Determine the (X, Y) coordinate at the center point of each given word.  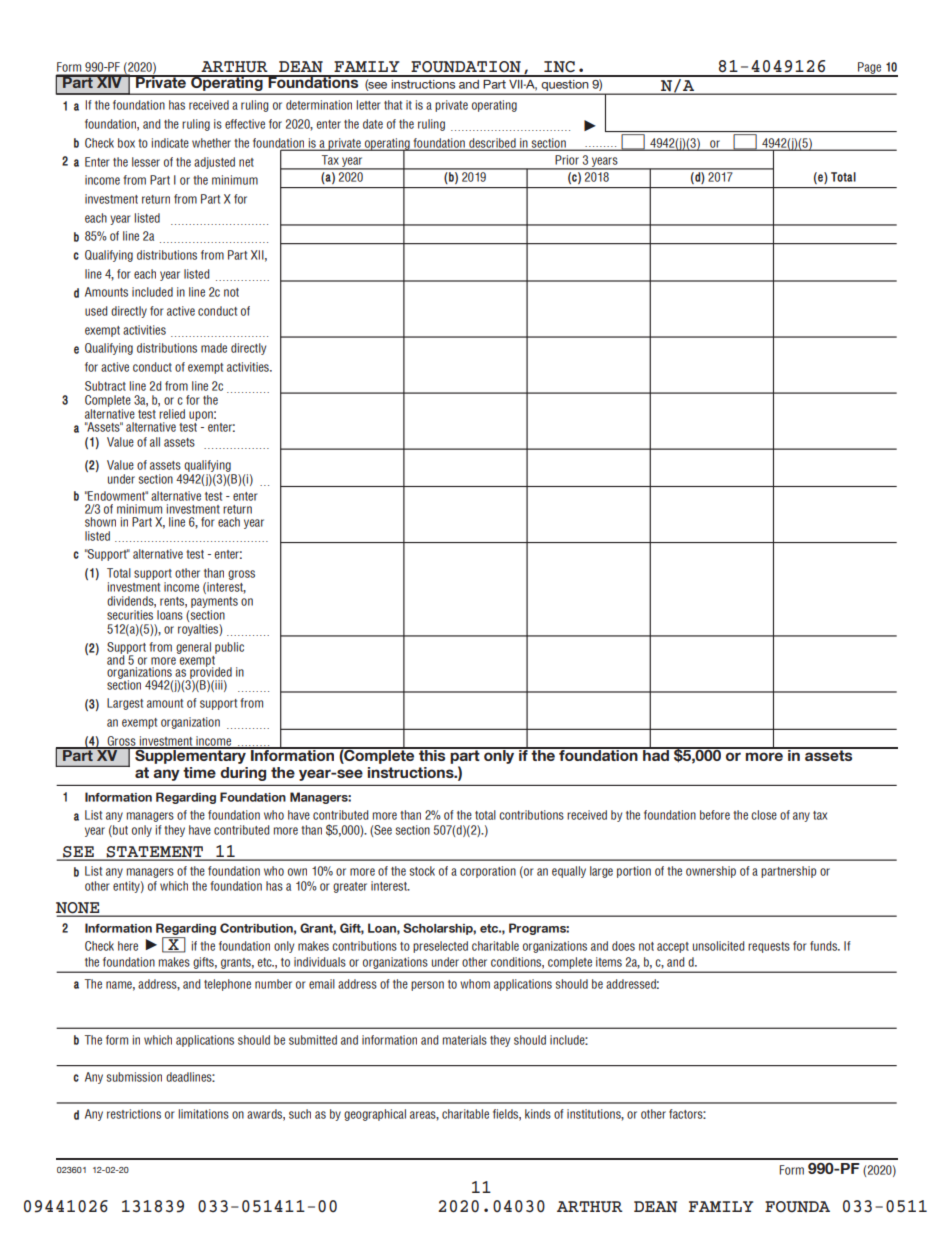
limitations (203, 1114)
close (764, 815)
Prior (567, 160)
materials (465, 1040)
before (715, 815)
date (373, 124)
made (214, 348)
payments (214, 602)
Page (870, 69)
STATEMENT (155, 853)
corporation (488, 872)
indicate (170, 143)
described (492, 144)
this (432, 754)
